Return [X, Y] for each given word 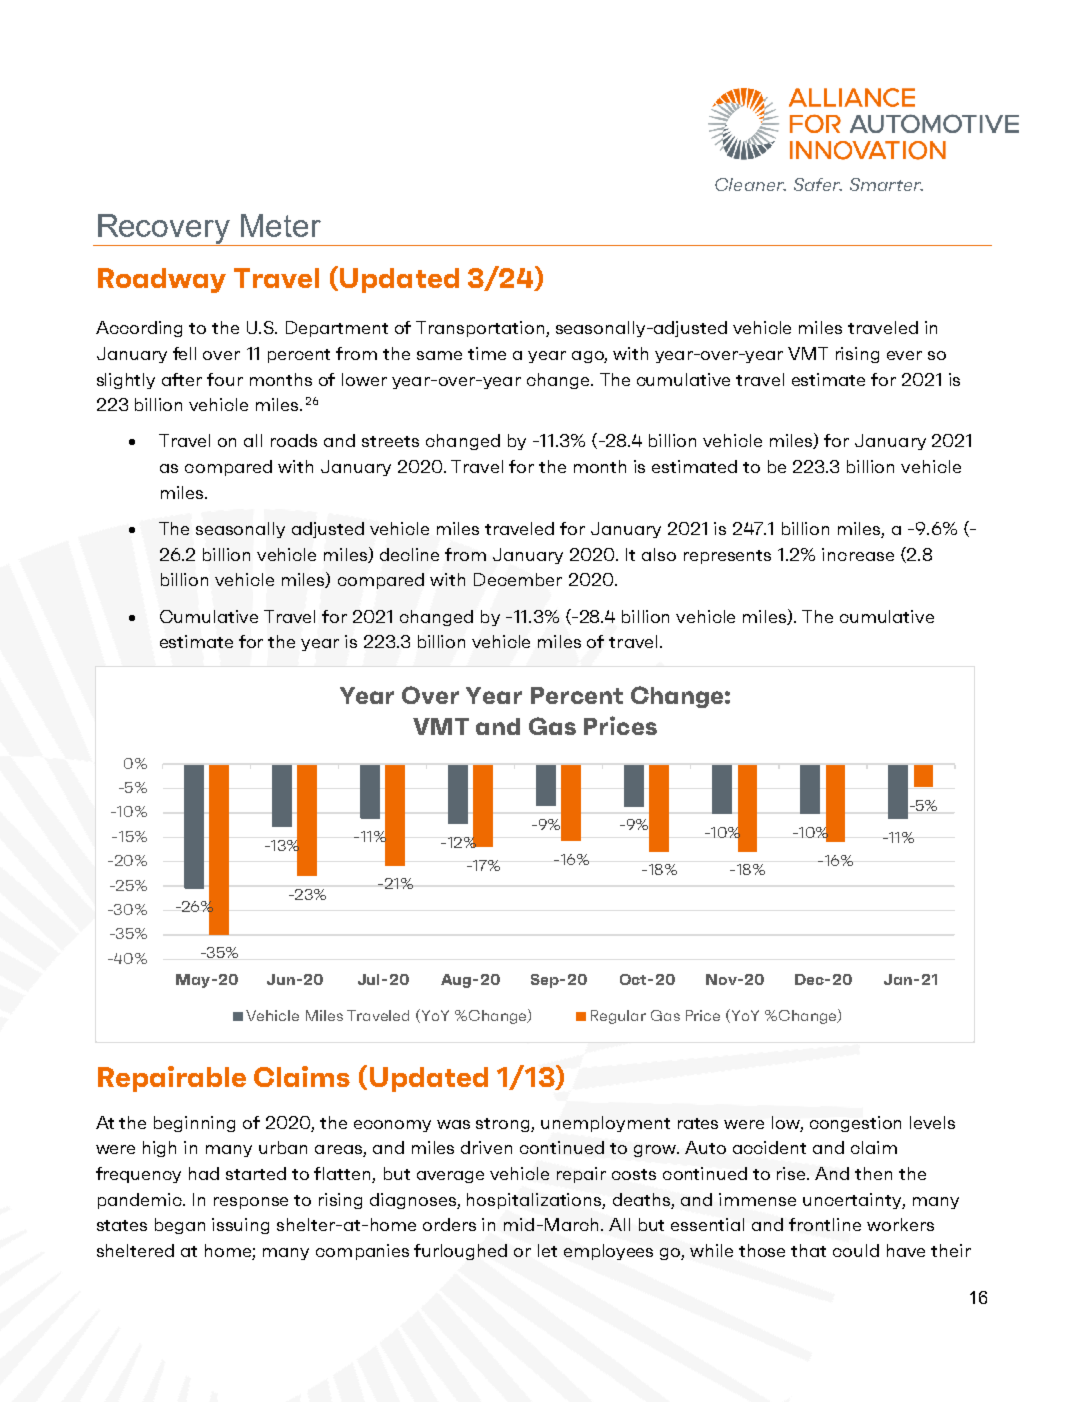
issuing [240, 1226]
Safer [818, 184]
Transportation [481, 329]
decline [409, 554]
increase [858, 554]
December [518, 579]
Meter [281, 225]
